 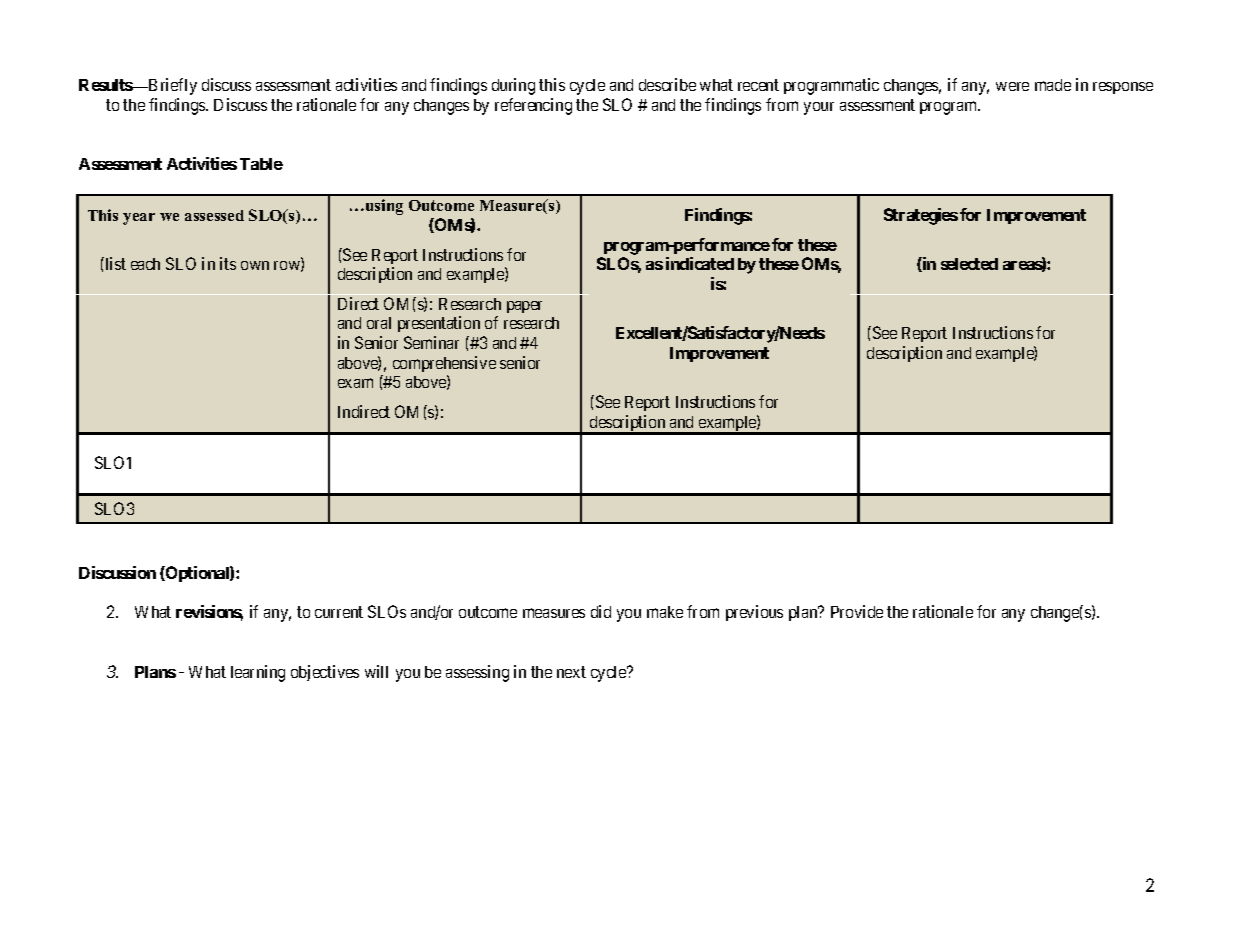 What do you see at coordinates (571, 672) in the screenshot?
I see `next` at bounding box center [571, 672].
